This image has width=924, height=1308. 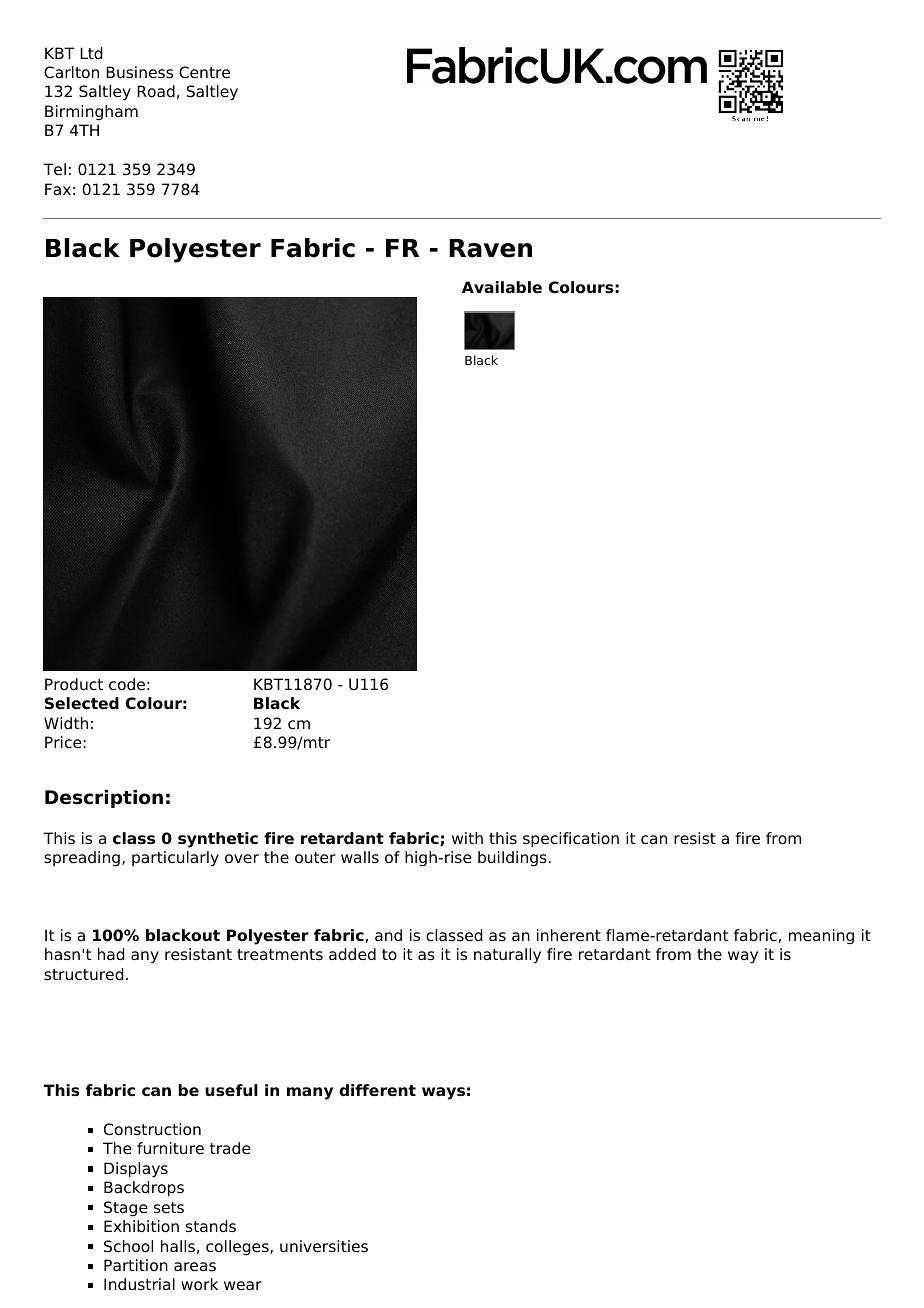 What do you see at coordinates (204, 72) in the image?
I see `Centre` at bounding box center [204, 72].
